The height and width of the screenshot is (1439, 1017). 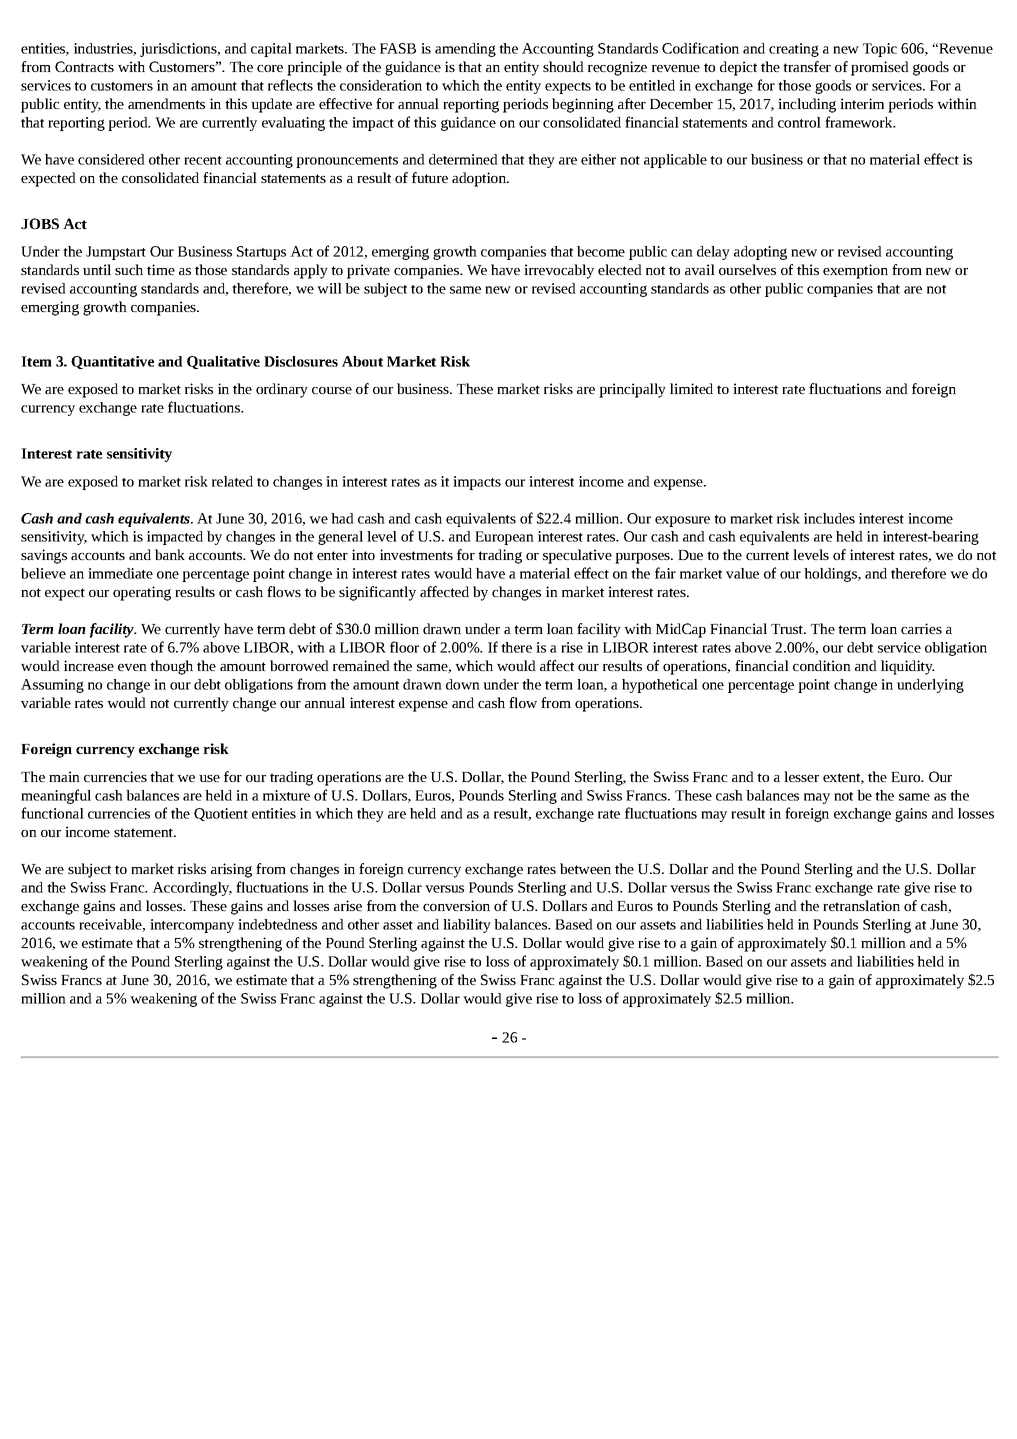 What do you see at coordinates (232, 481) in the screenshot?
I see `related` at bounding box center [232, 481].
